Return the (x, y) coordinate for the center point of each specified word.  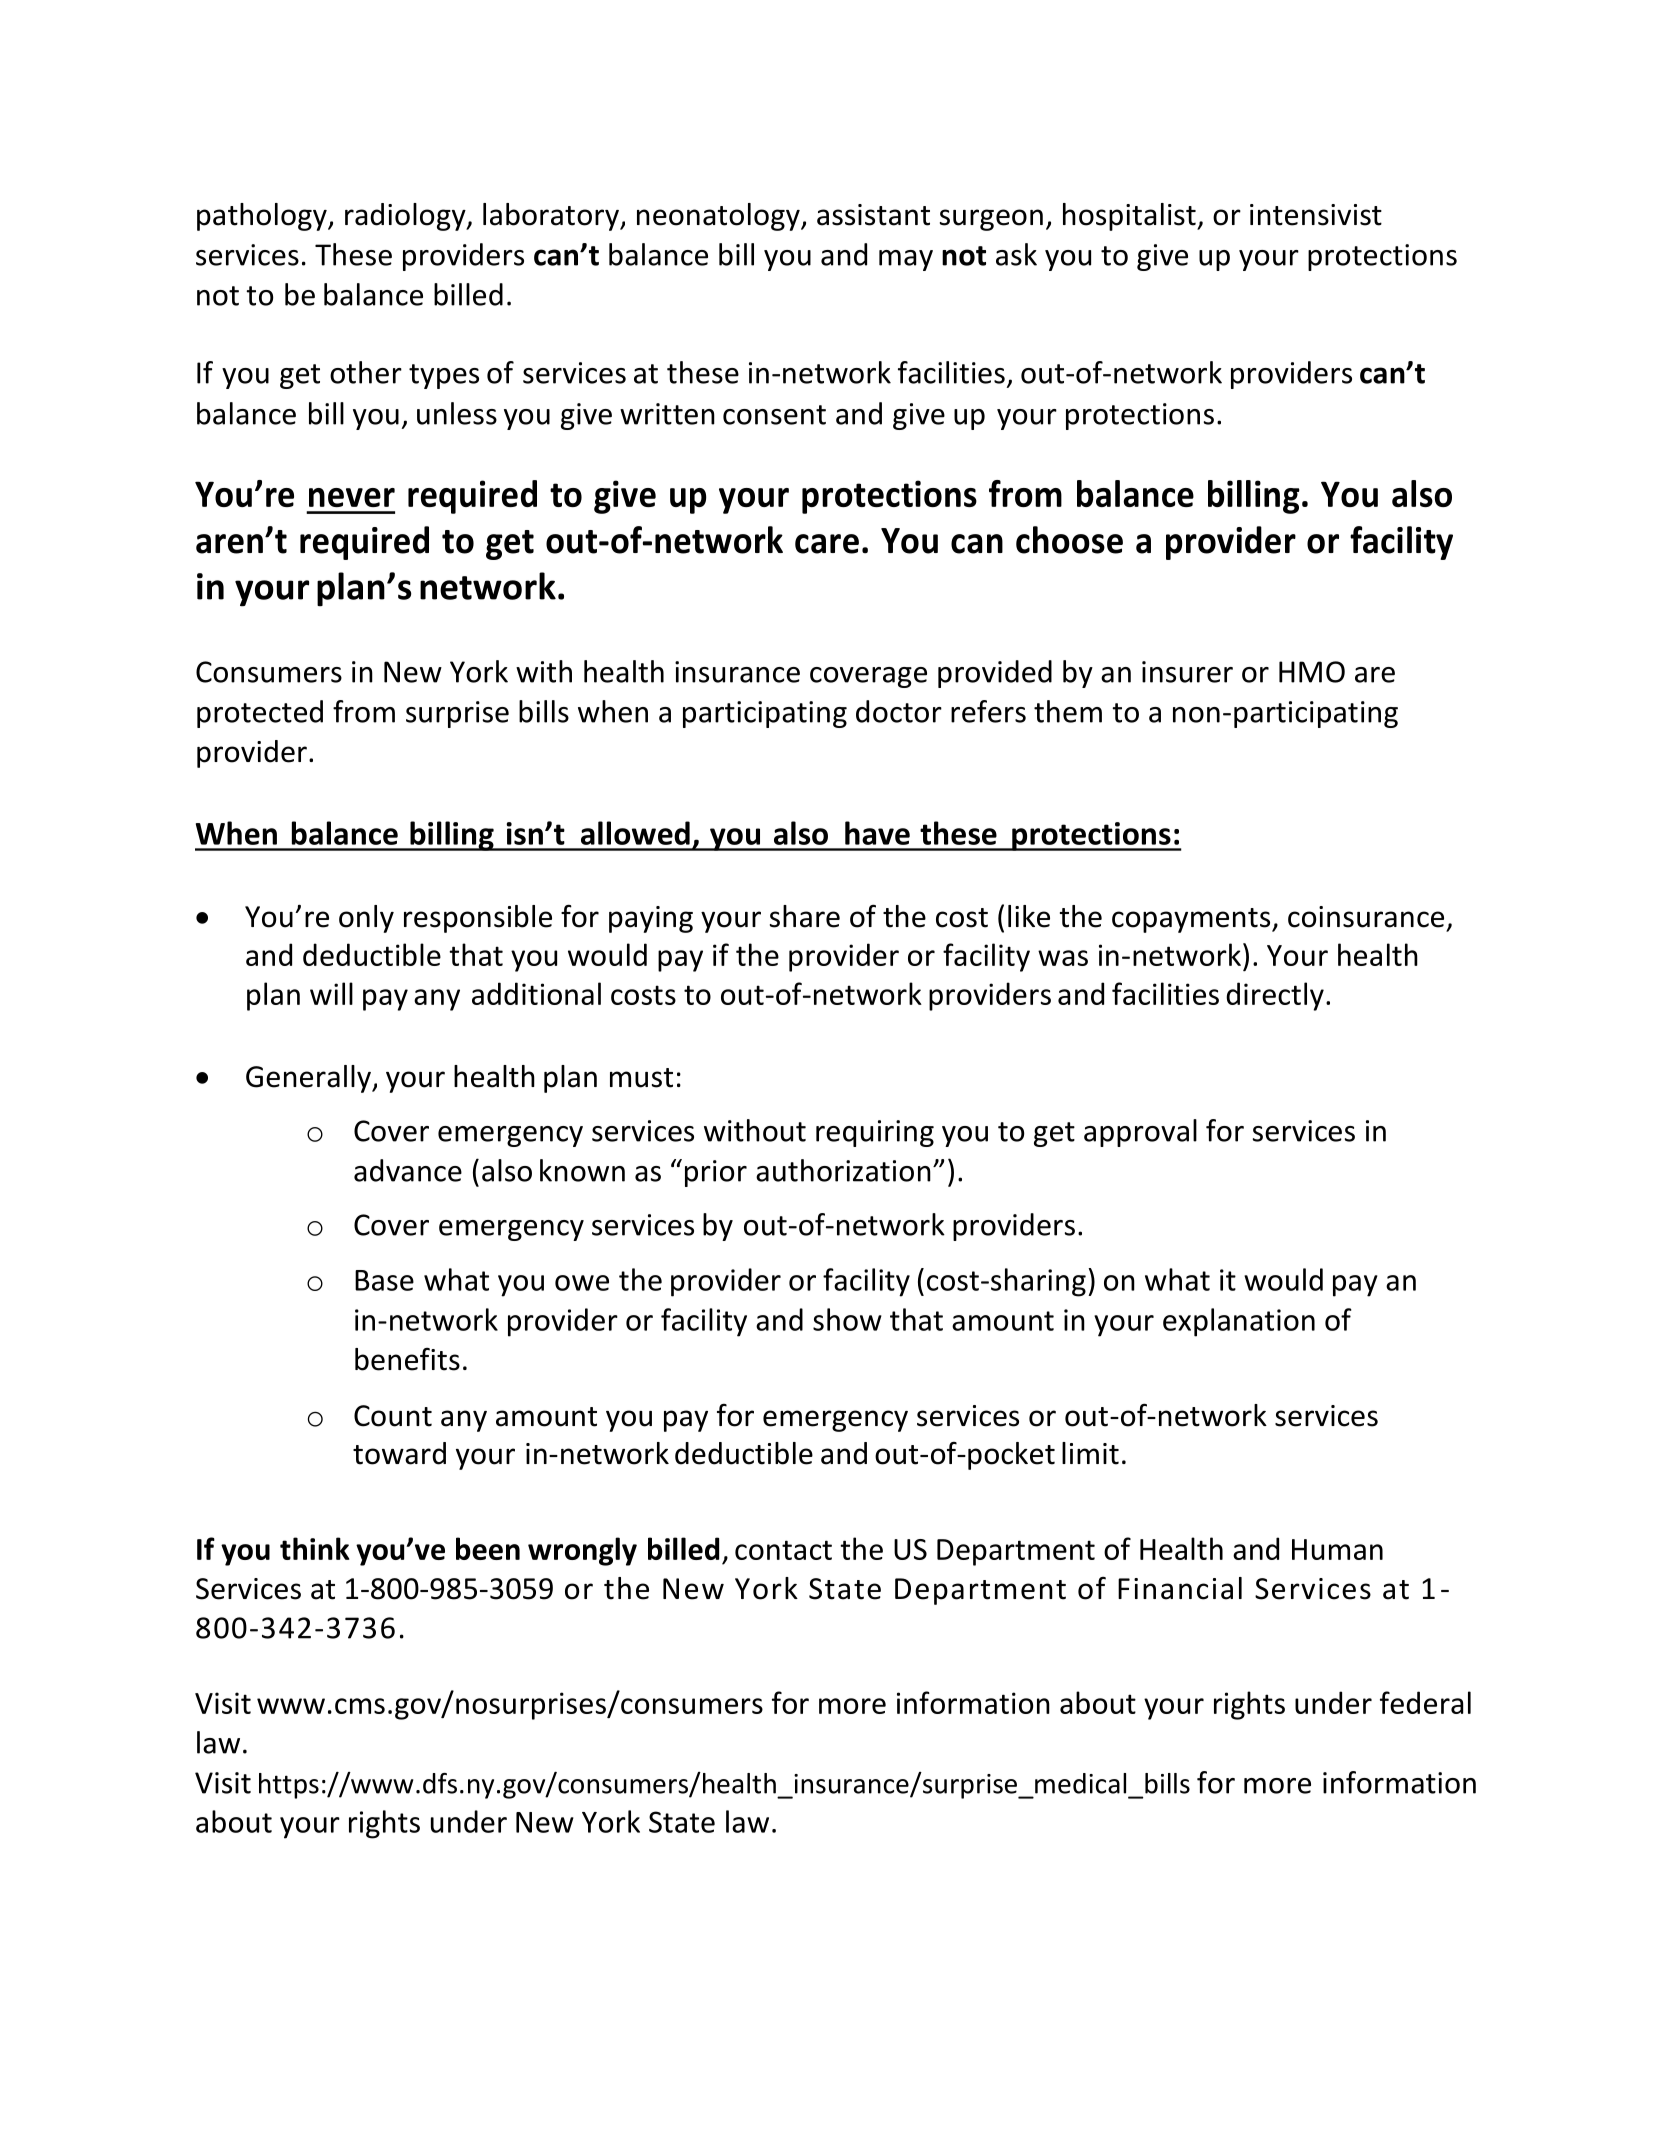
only (366, 919)
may (906, 260)
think (315, 1548)
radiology (406, 217)
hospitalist (1130, 217)
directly (1275, 996)
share (805, 916)
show (847, 1319)
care (827, 544)
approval (1140, 1133)
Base (384, 1280)
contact (783, 1550)
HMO (1312, 672)
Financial (1180, 1588)
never (352, 497)
